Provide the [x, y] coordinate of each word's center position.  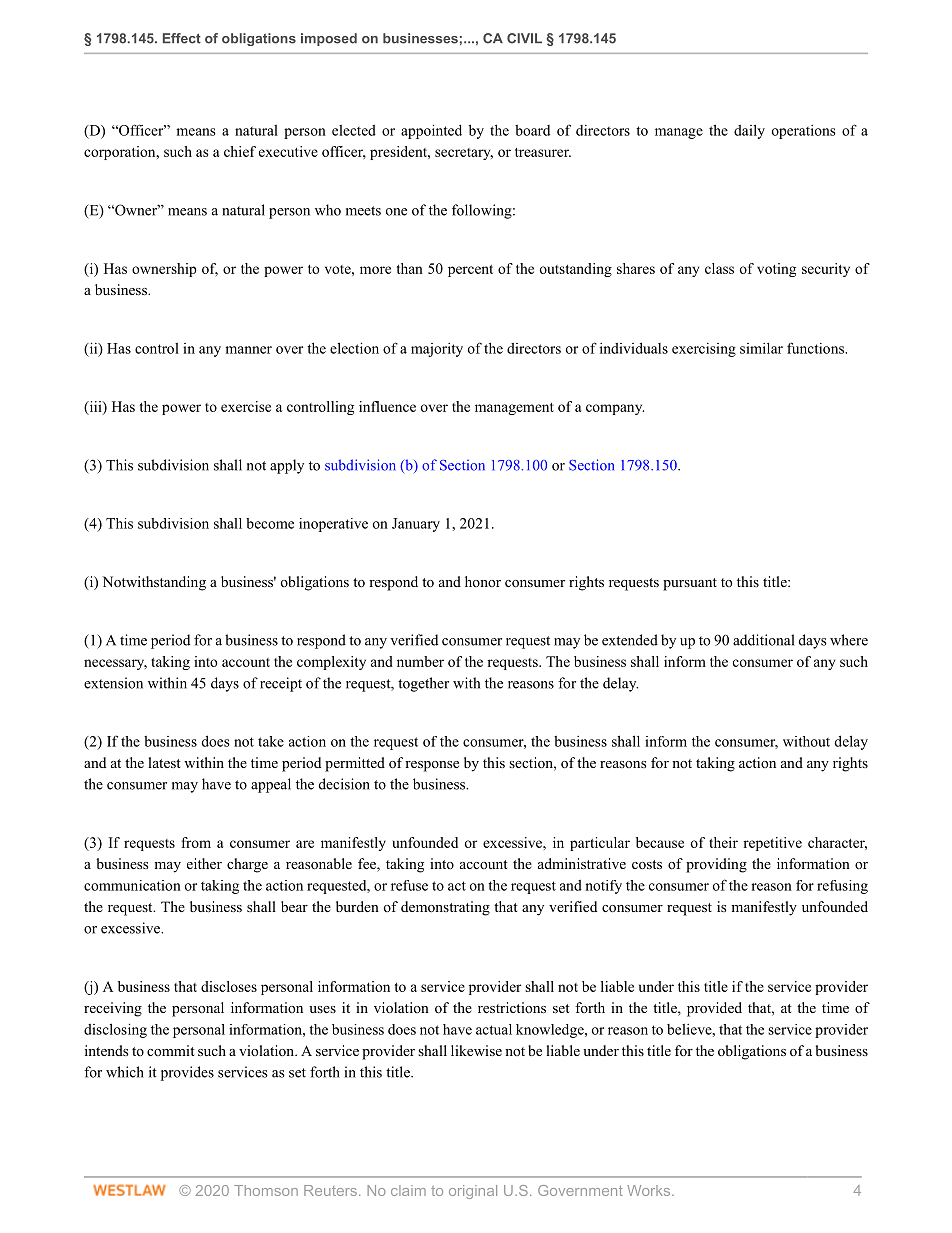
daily [749, 131]
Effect [182, 38]
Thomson [266, 1190]
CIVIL [524, 38]
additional [763, 640]
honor [483, 581]
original [473, 1192]
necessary [115, 664]
